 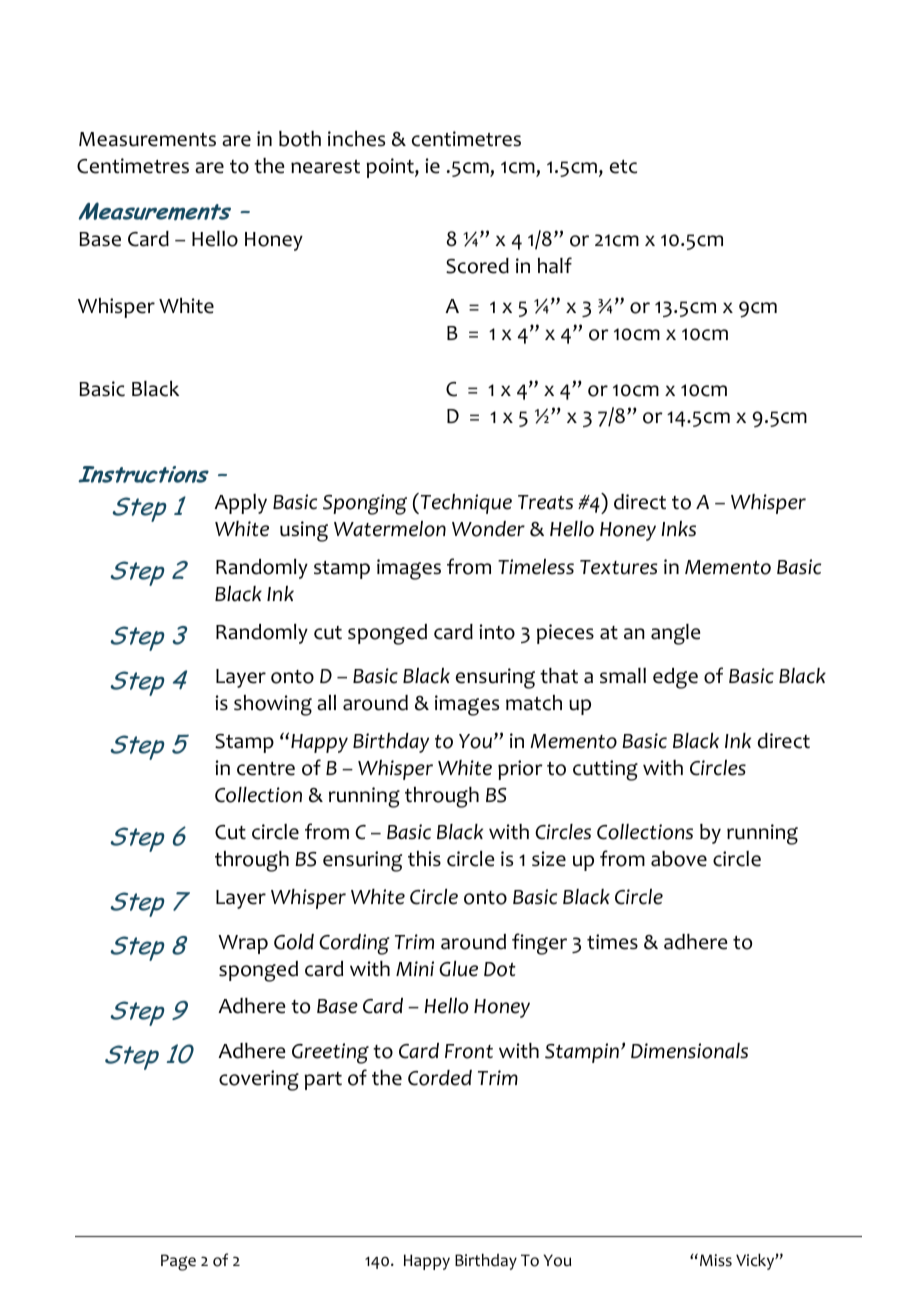 I want to click on point, so click(x=391, y=168).
